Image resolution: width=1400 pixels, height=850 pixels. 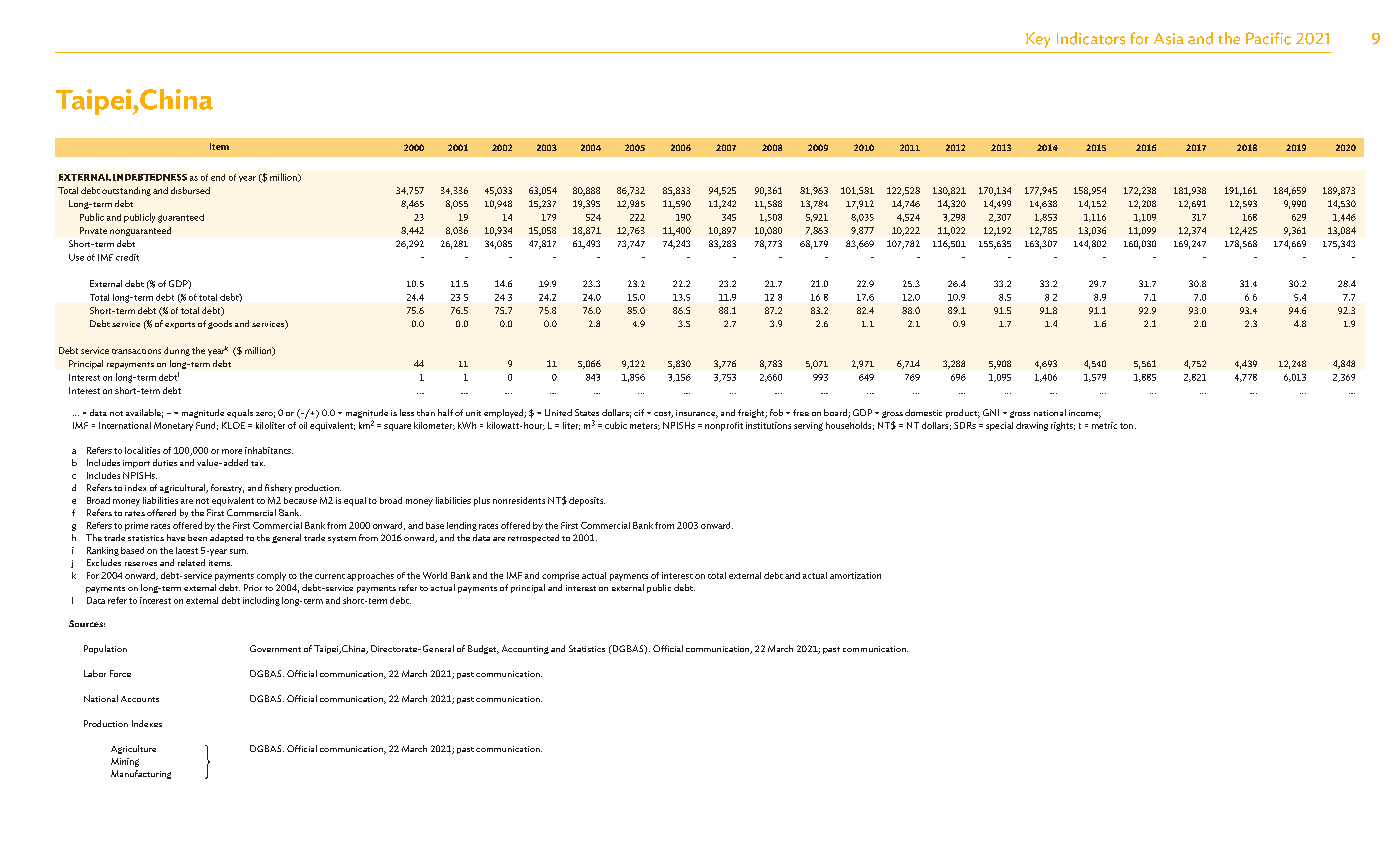 I want to click on forestry, so click(x=227, y=488).
